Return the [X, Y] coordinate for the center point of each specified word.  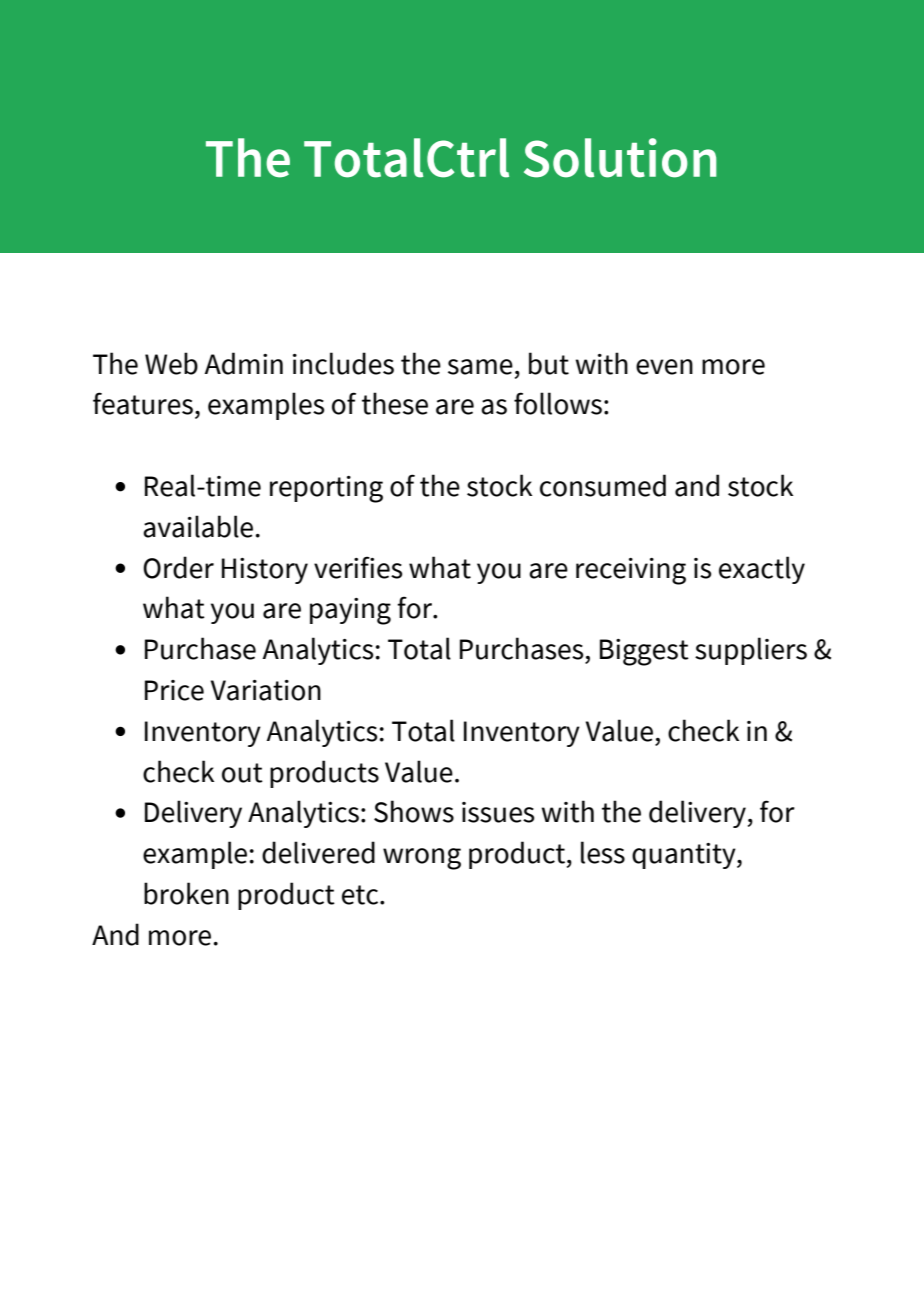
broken [186, 893]
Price [174, 690]
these [395, 403]
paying [350, 611]
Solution [620, 158]
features [143, 403]
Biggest [644, 652]
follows [558, 403]
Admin [243, 363]
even [664, 367]
